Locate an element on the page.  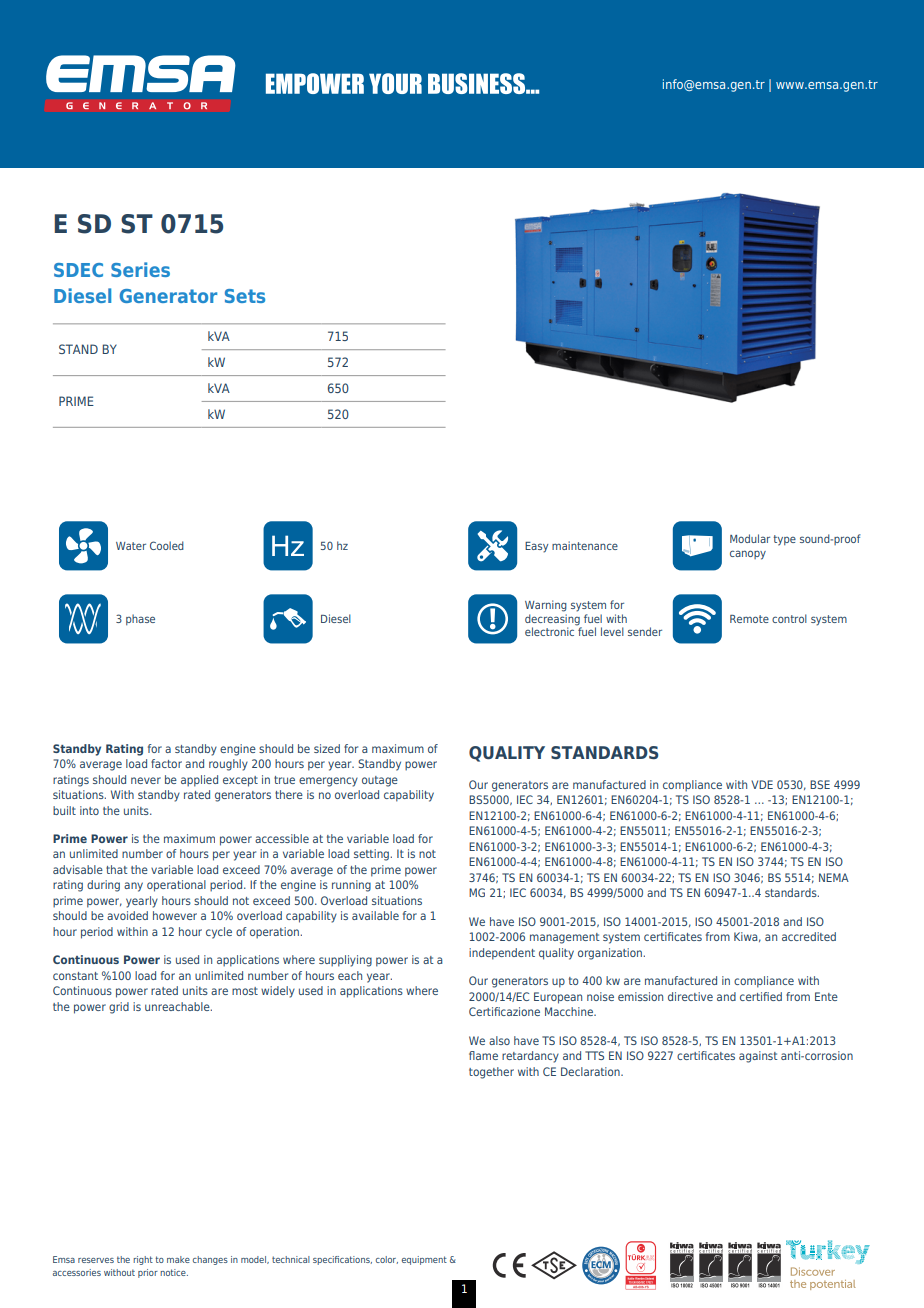
outage is located at coordinates (380, 781).
